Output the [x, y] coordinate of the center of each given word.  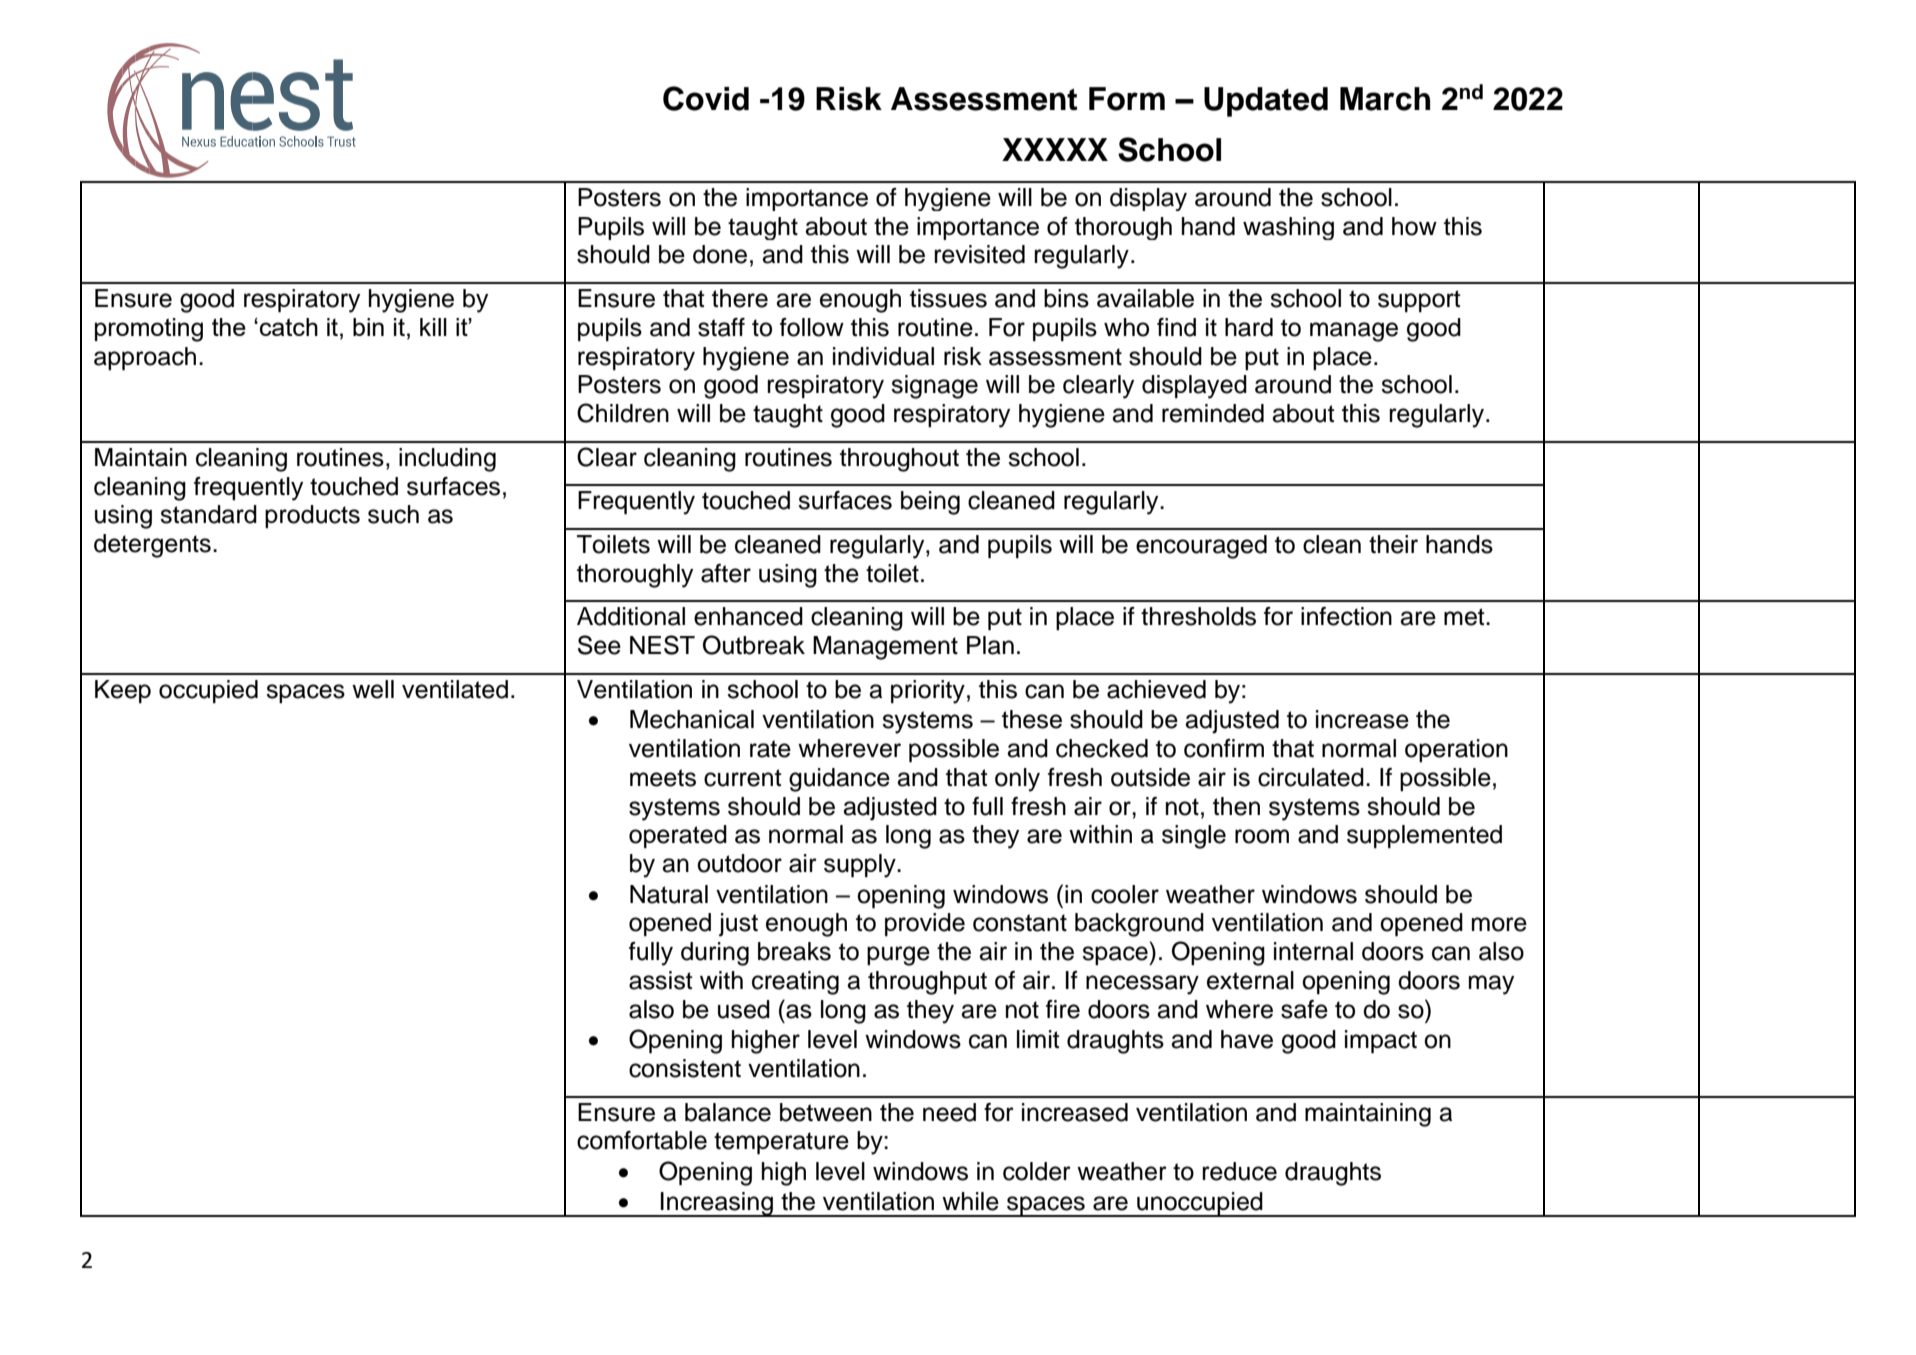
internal [1313, 951]
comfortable [642, 1140]
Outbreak [754, 645]
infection [1346, 616]
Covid [706, 98]
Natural [669, 894]
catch [289, 327]
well [373, 689]
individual [883, 356]
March [1385, 99]
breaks [794, 951]
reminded [1213, 413]
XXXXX [1055, 149]
